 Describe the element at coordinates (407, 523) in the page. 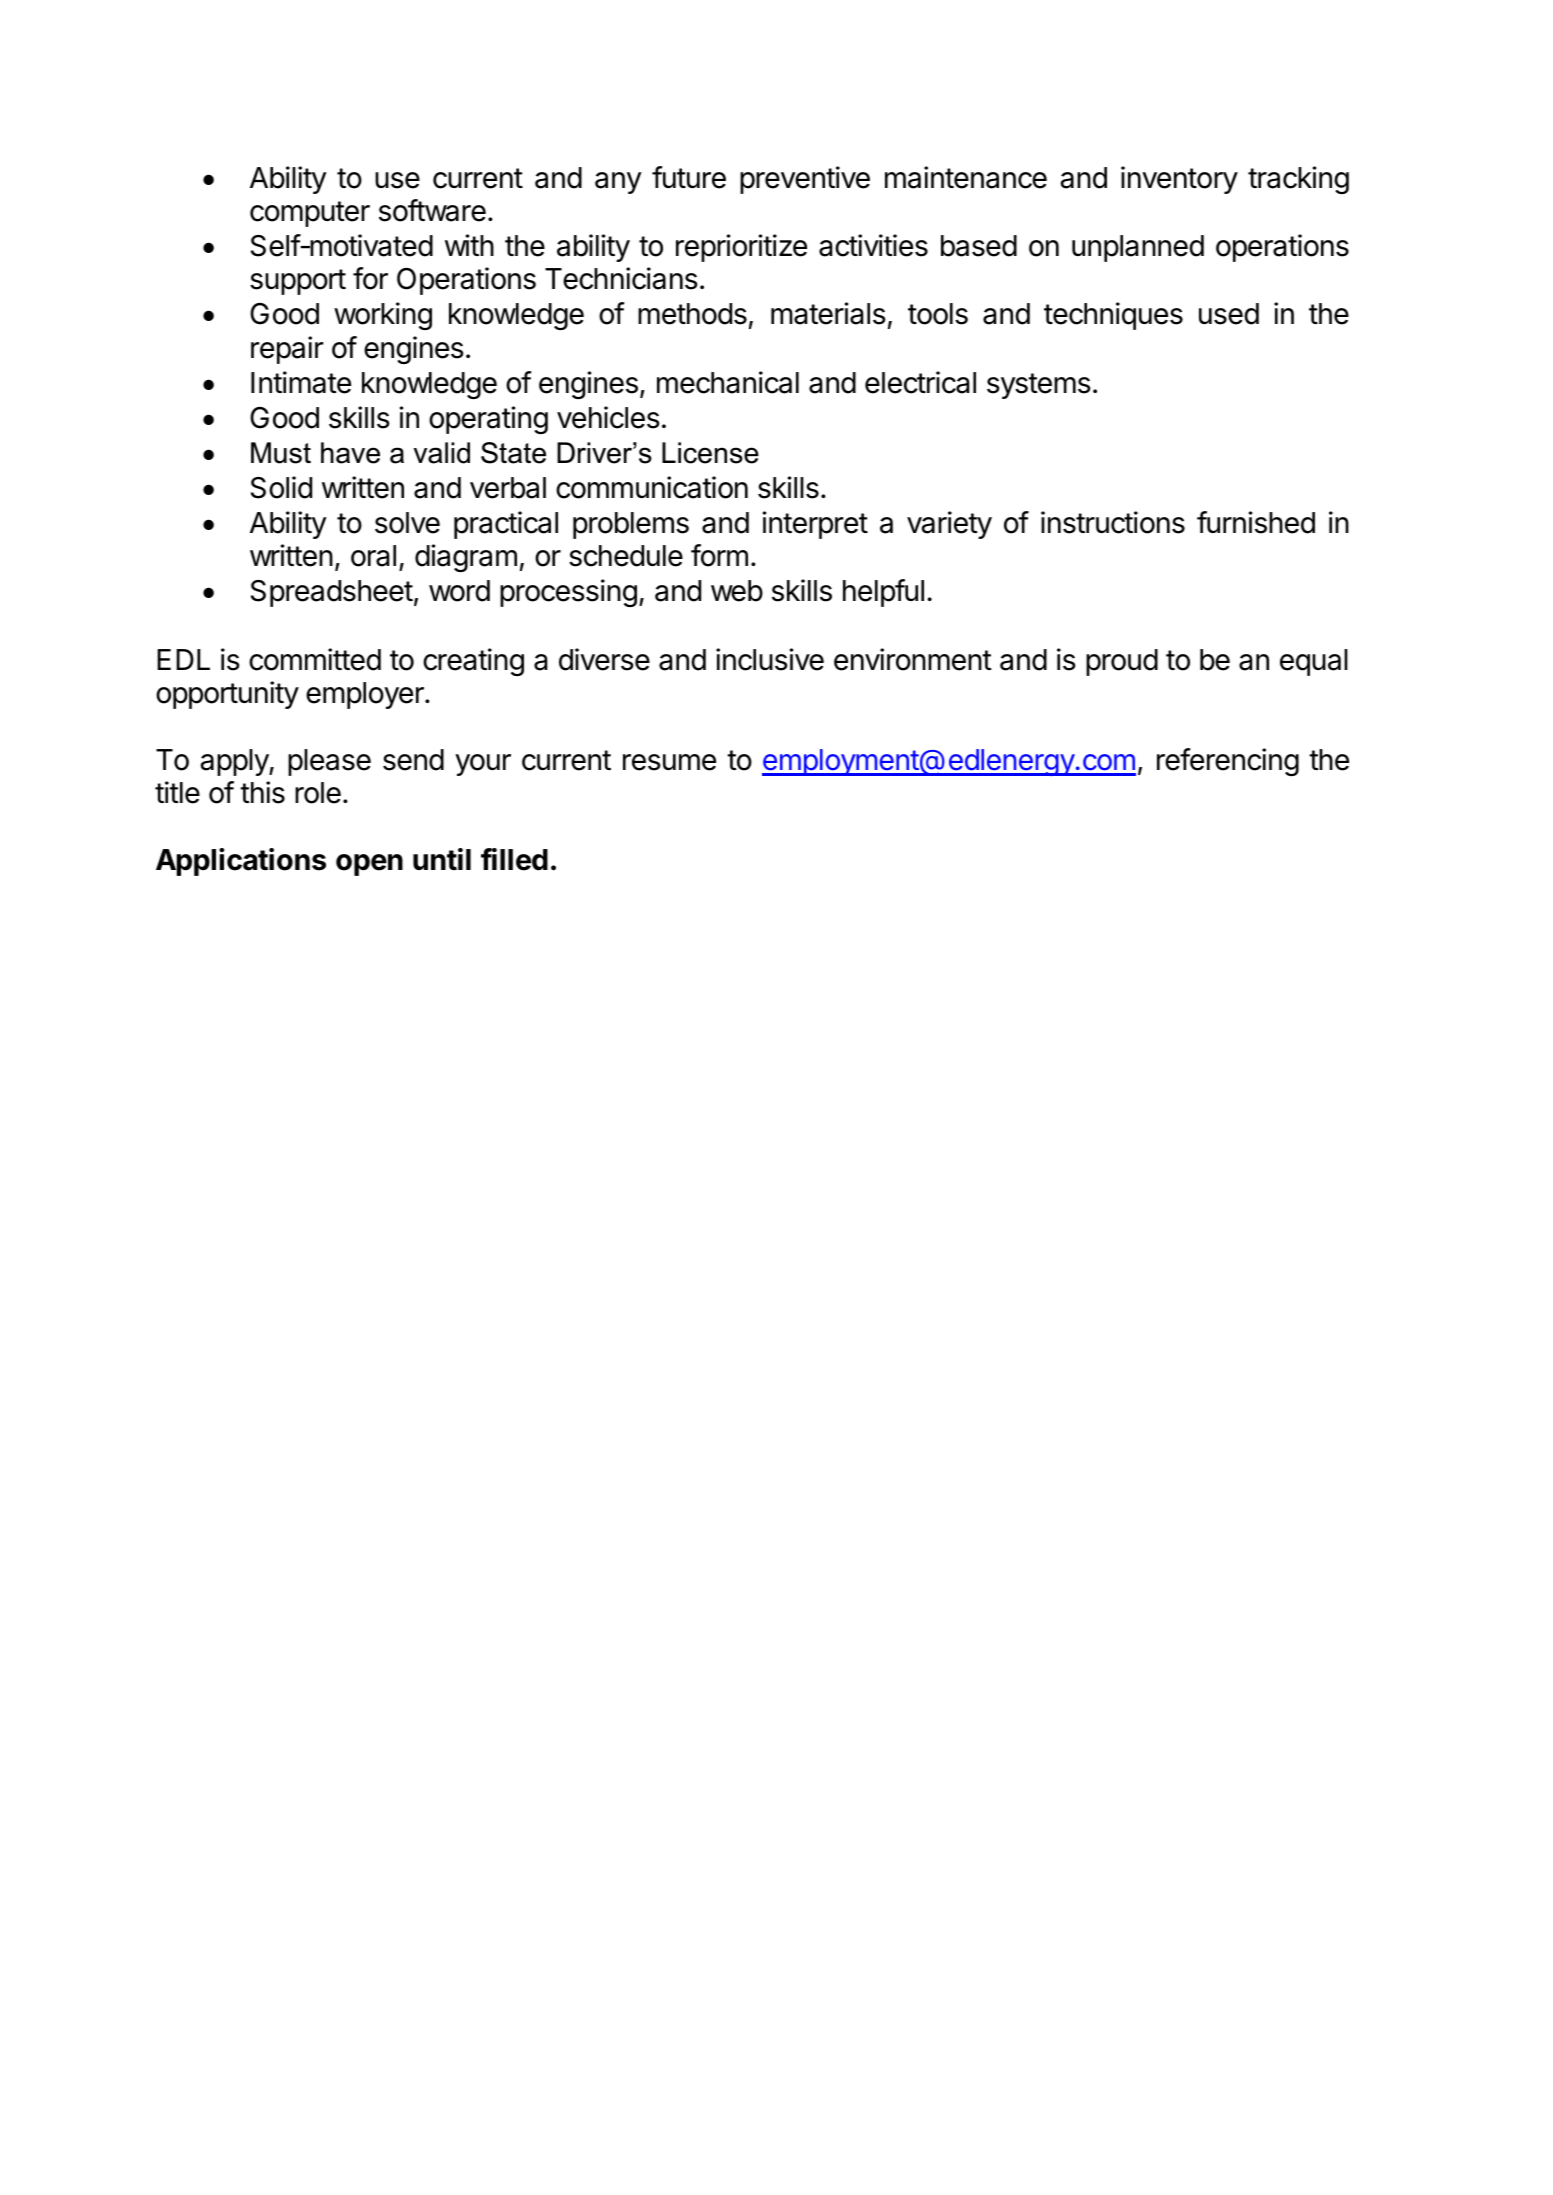

I see `solve` at that location.
